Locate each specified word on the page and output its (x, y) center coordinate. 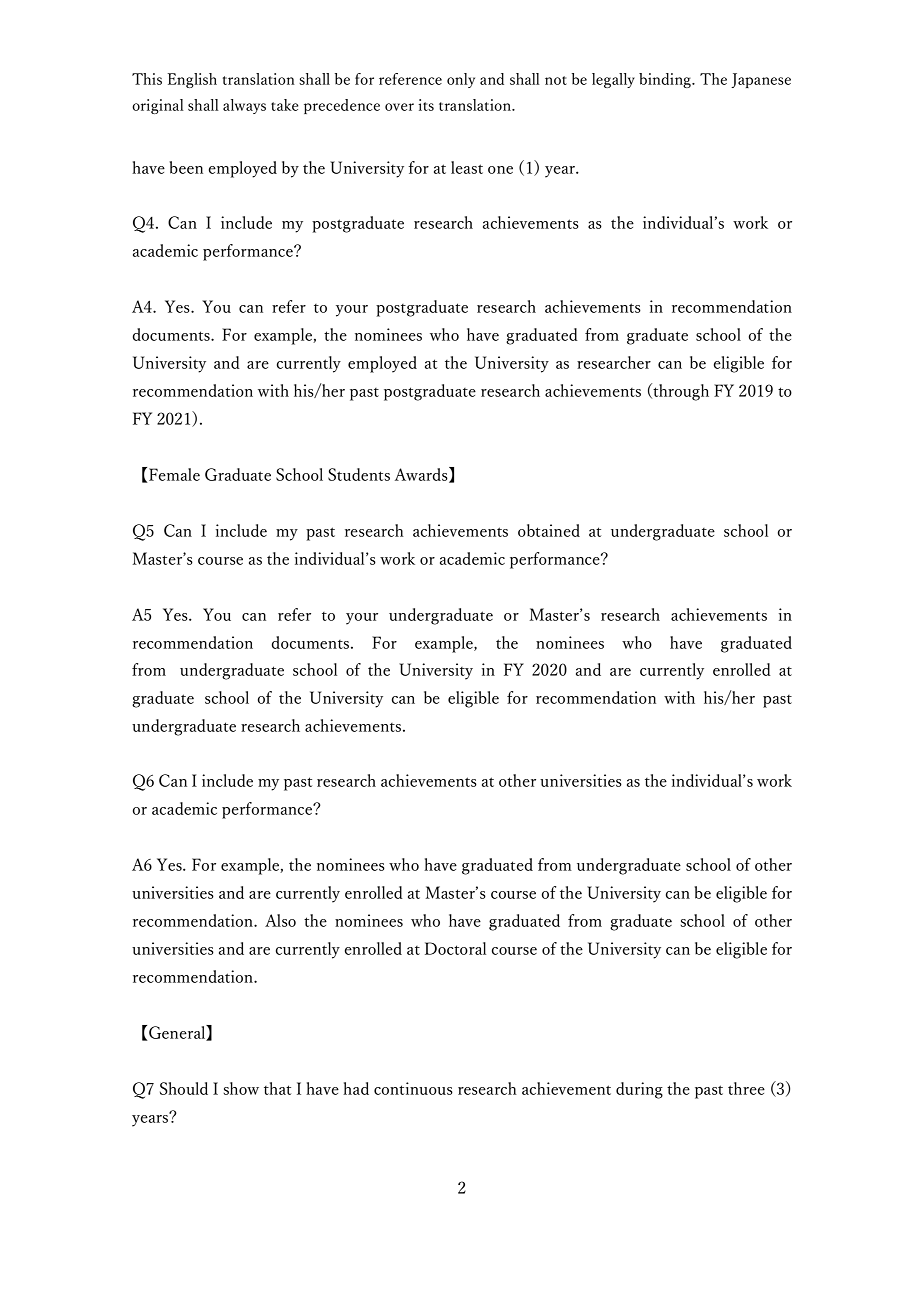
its (426, 105)
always (244, 106)
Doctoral (455, 948)
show (241, 1088)
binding (666, 80)
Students (359, 474)
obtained (549, 530)
